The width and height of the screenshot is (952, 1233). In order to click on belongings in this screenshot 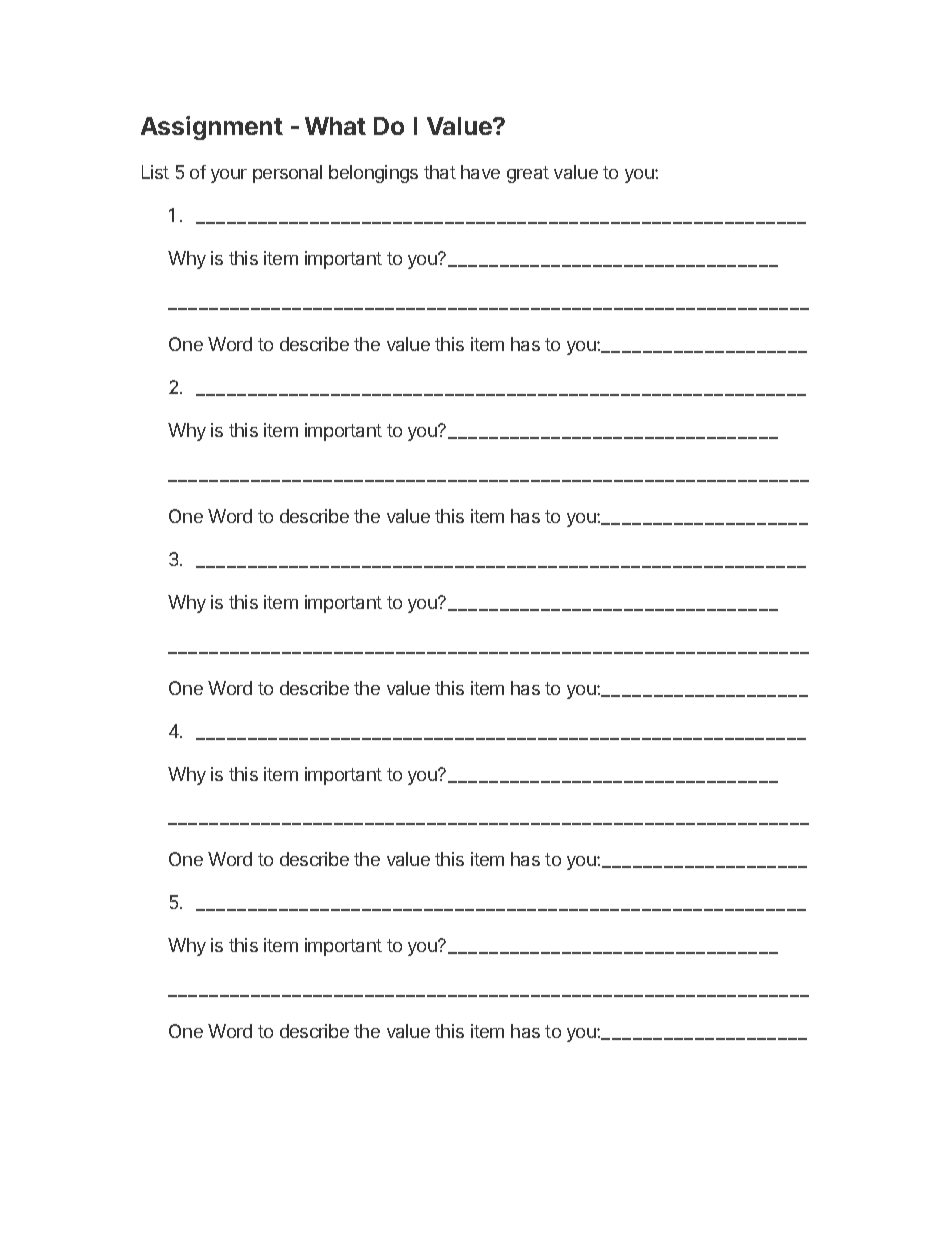, I will do `click(373, 174)`.
